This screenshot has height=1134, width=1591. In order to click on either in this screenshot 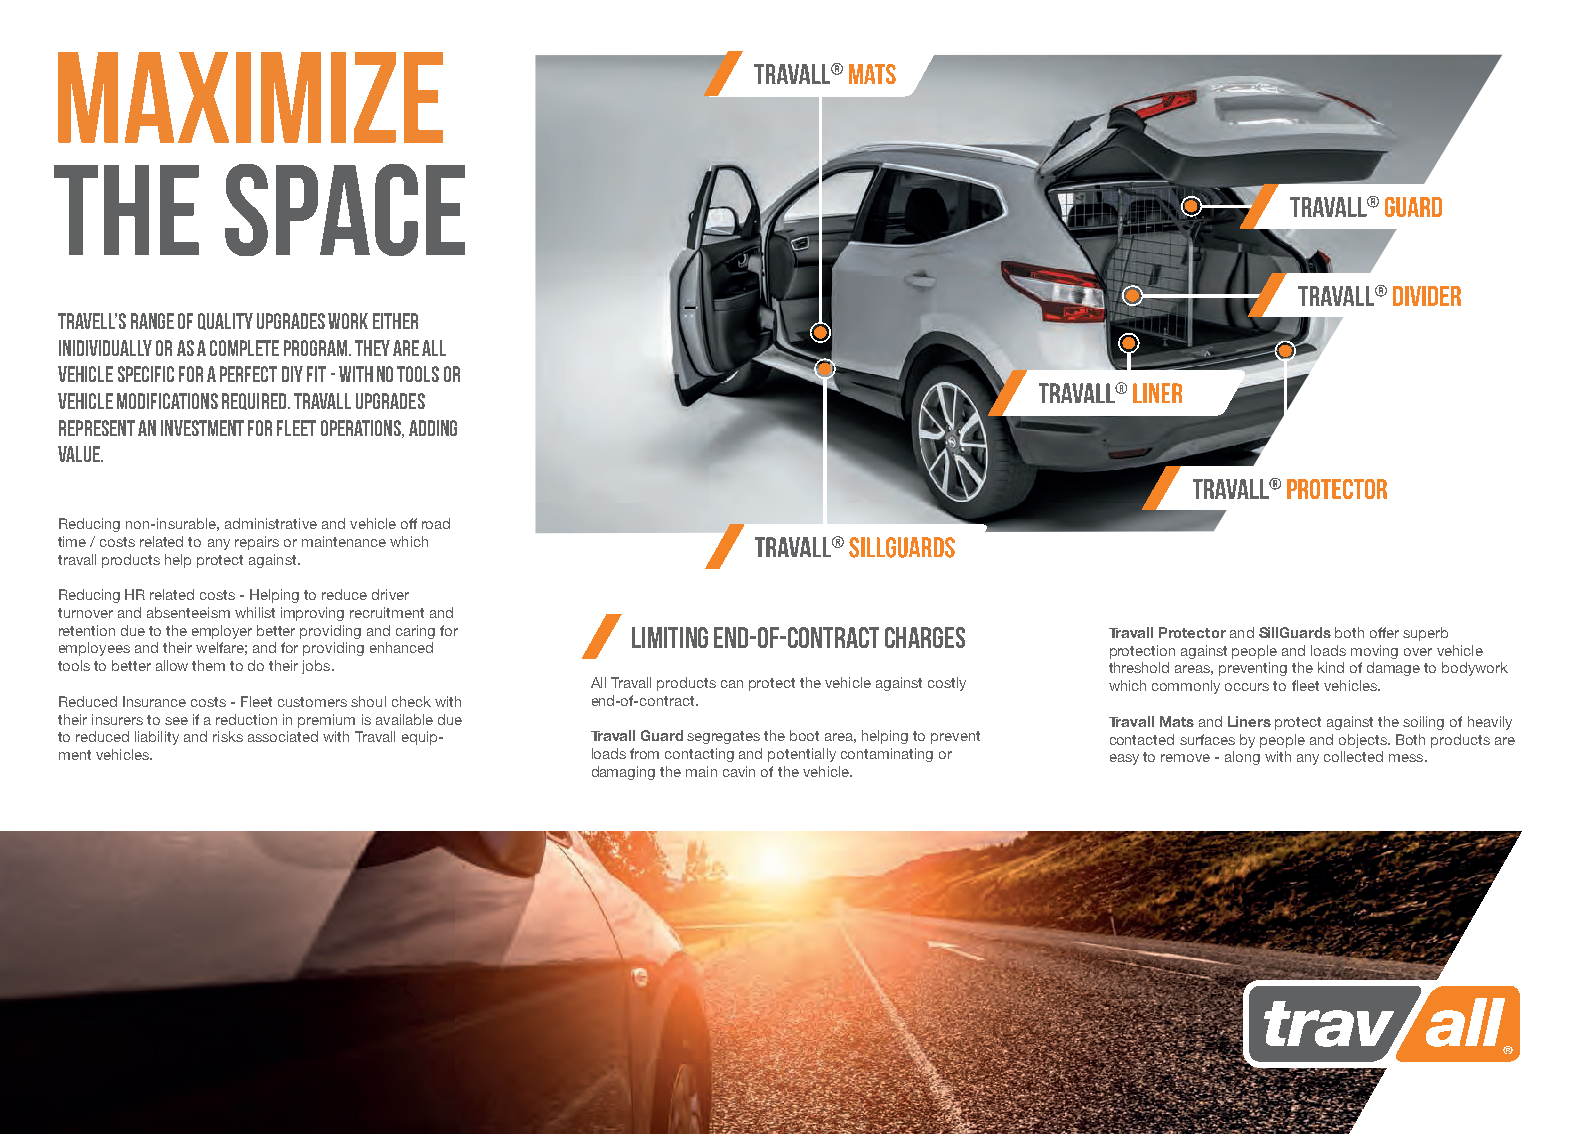, I will do `click(395, 321)`.
